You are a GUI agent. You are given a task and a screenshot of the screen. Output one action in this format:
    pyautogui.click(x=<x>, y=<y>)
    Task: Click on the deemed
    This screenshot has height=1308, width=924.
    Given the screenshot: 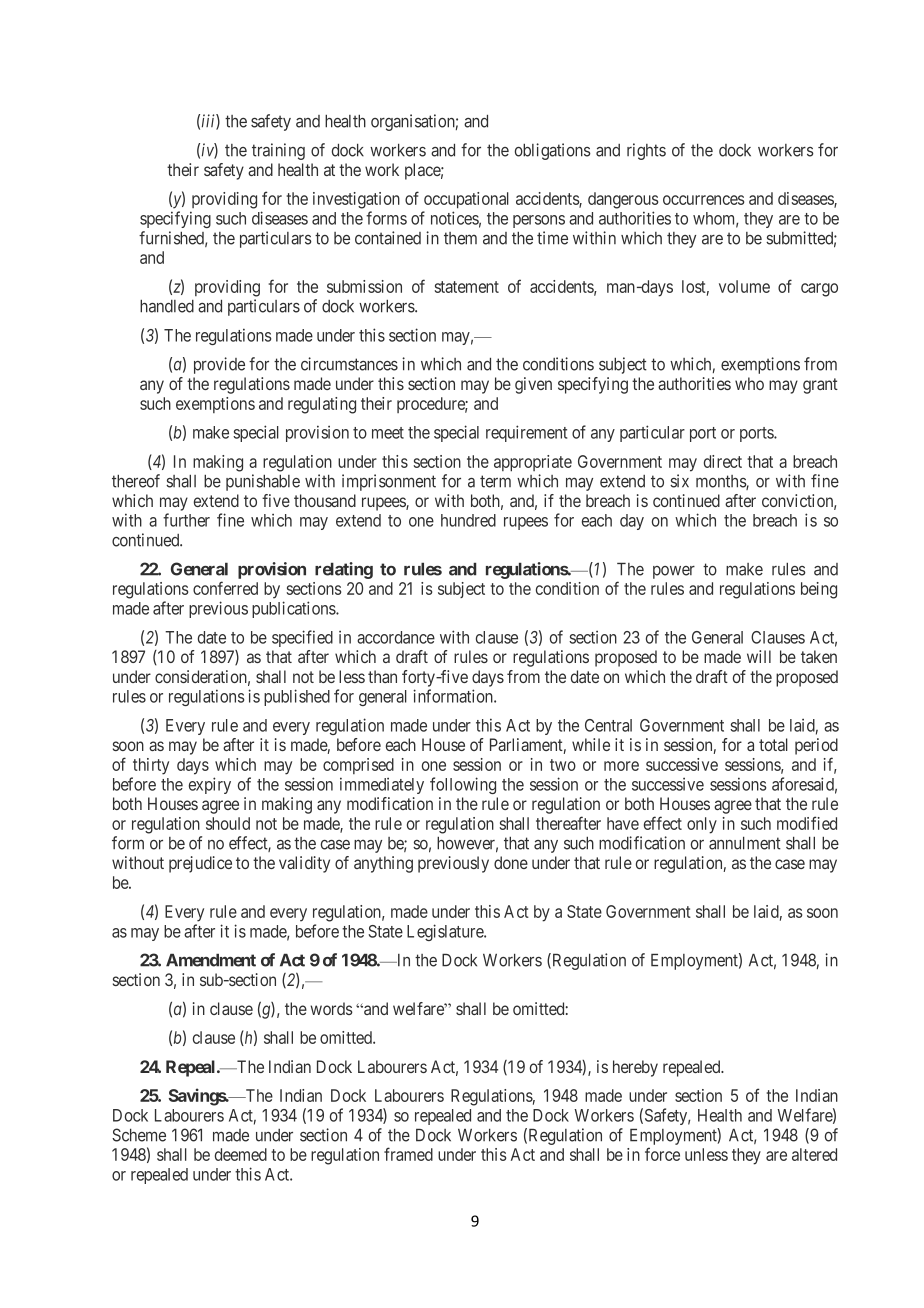 What is the action you would take?
    pyautogui.click(x=241, y=1154)
